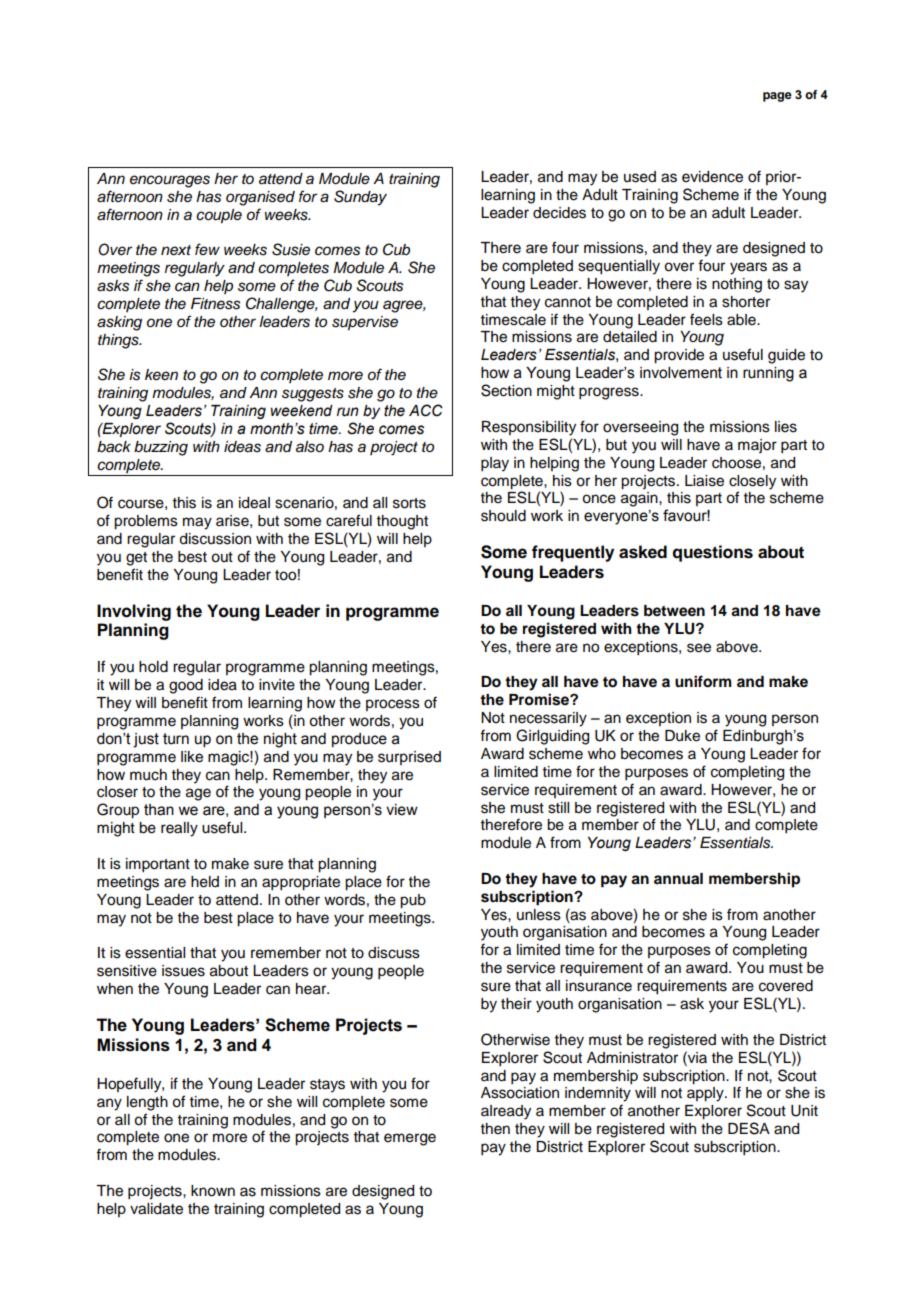 The height and width of the page is (1308, 924). What do you see at coordinates (678, 878) in the page?
I see `annual` at bounding box center [678, 878].
